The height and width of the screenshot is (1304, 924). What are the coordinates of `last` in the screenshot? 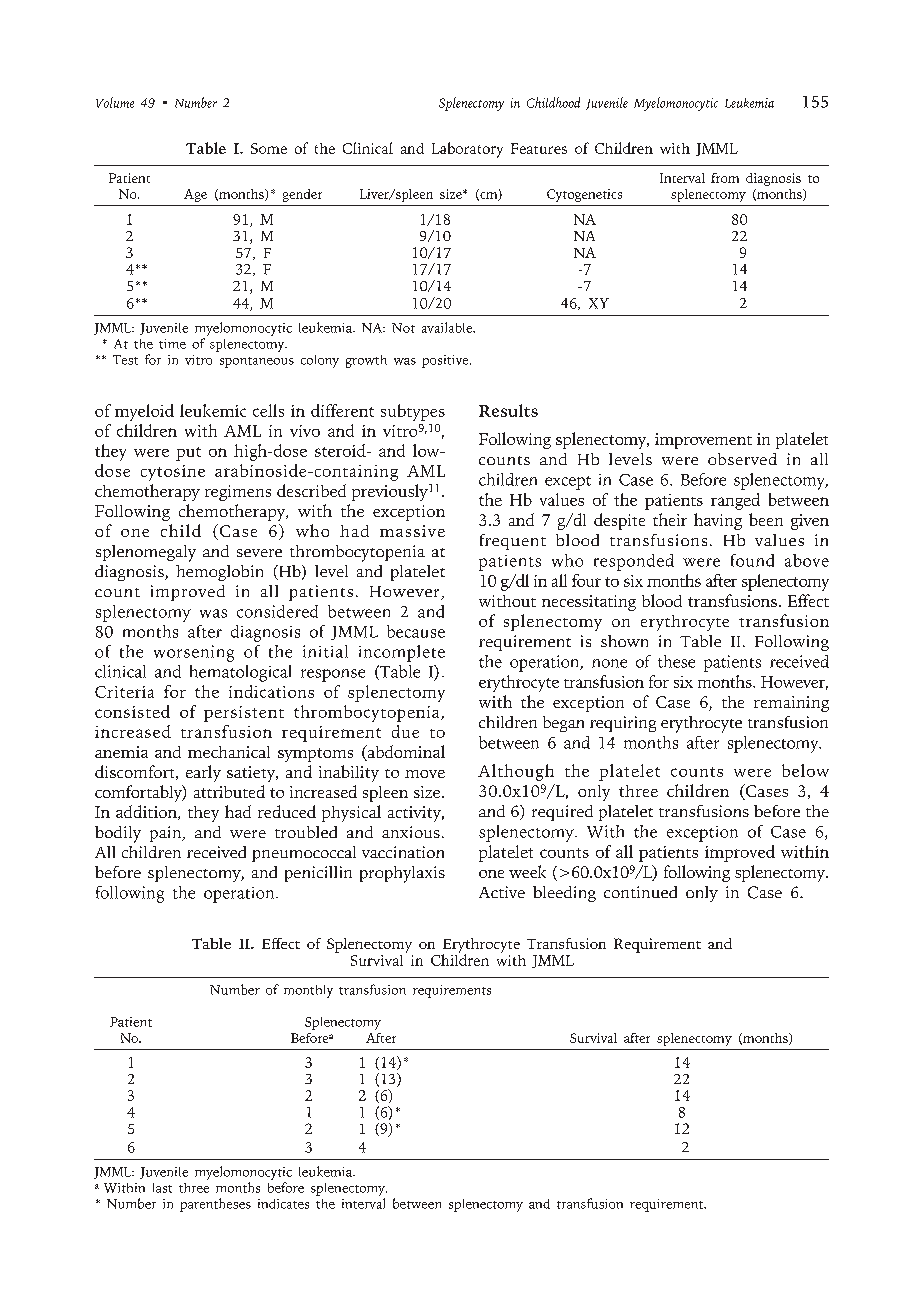 It's located at (162, 1188).
